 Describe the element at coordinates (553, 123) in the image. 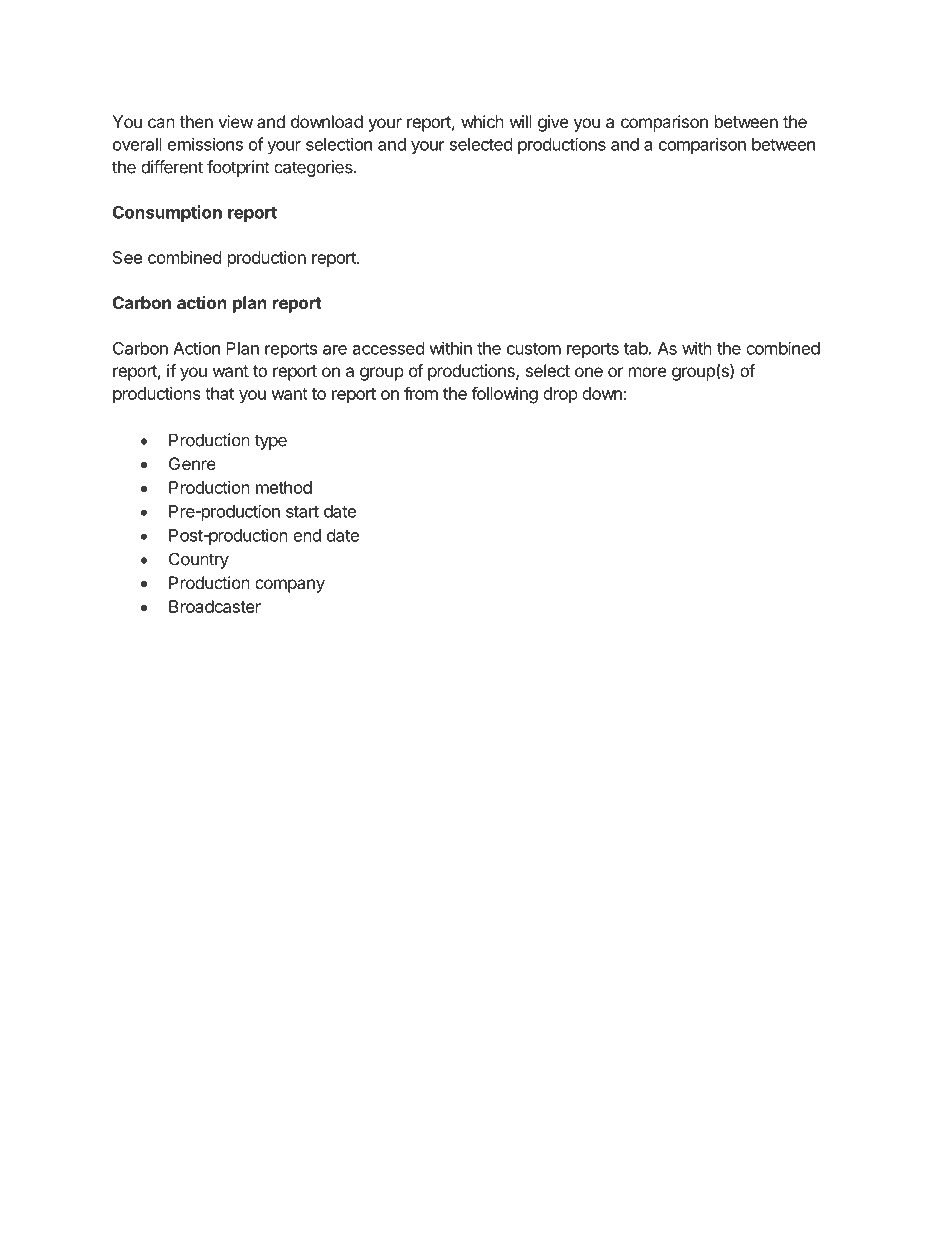

I see `give` at that location.
